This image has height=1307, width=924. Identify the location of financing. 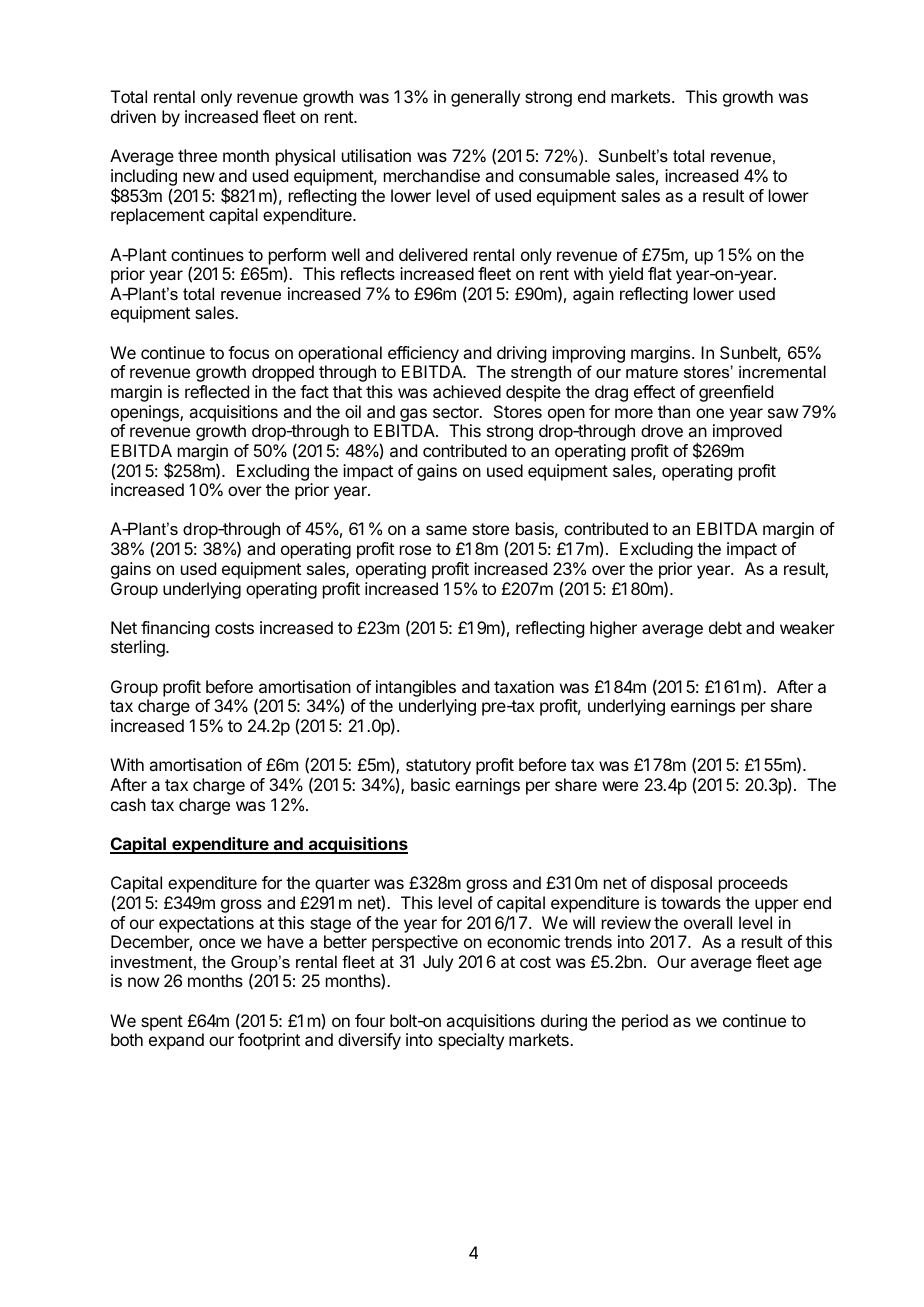
(174, 631).
